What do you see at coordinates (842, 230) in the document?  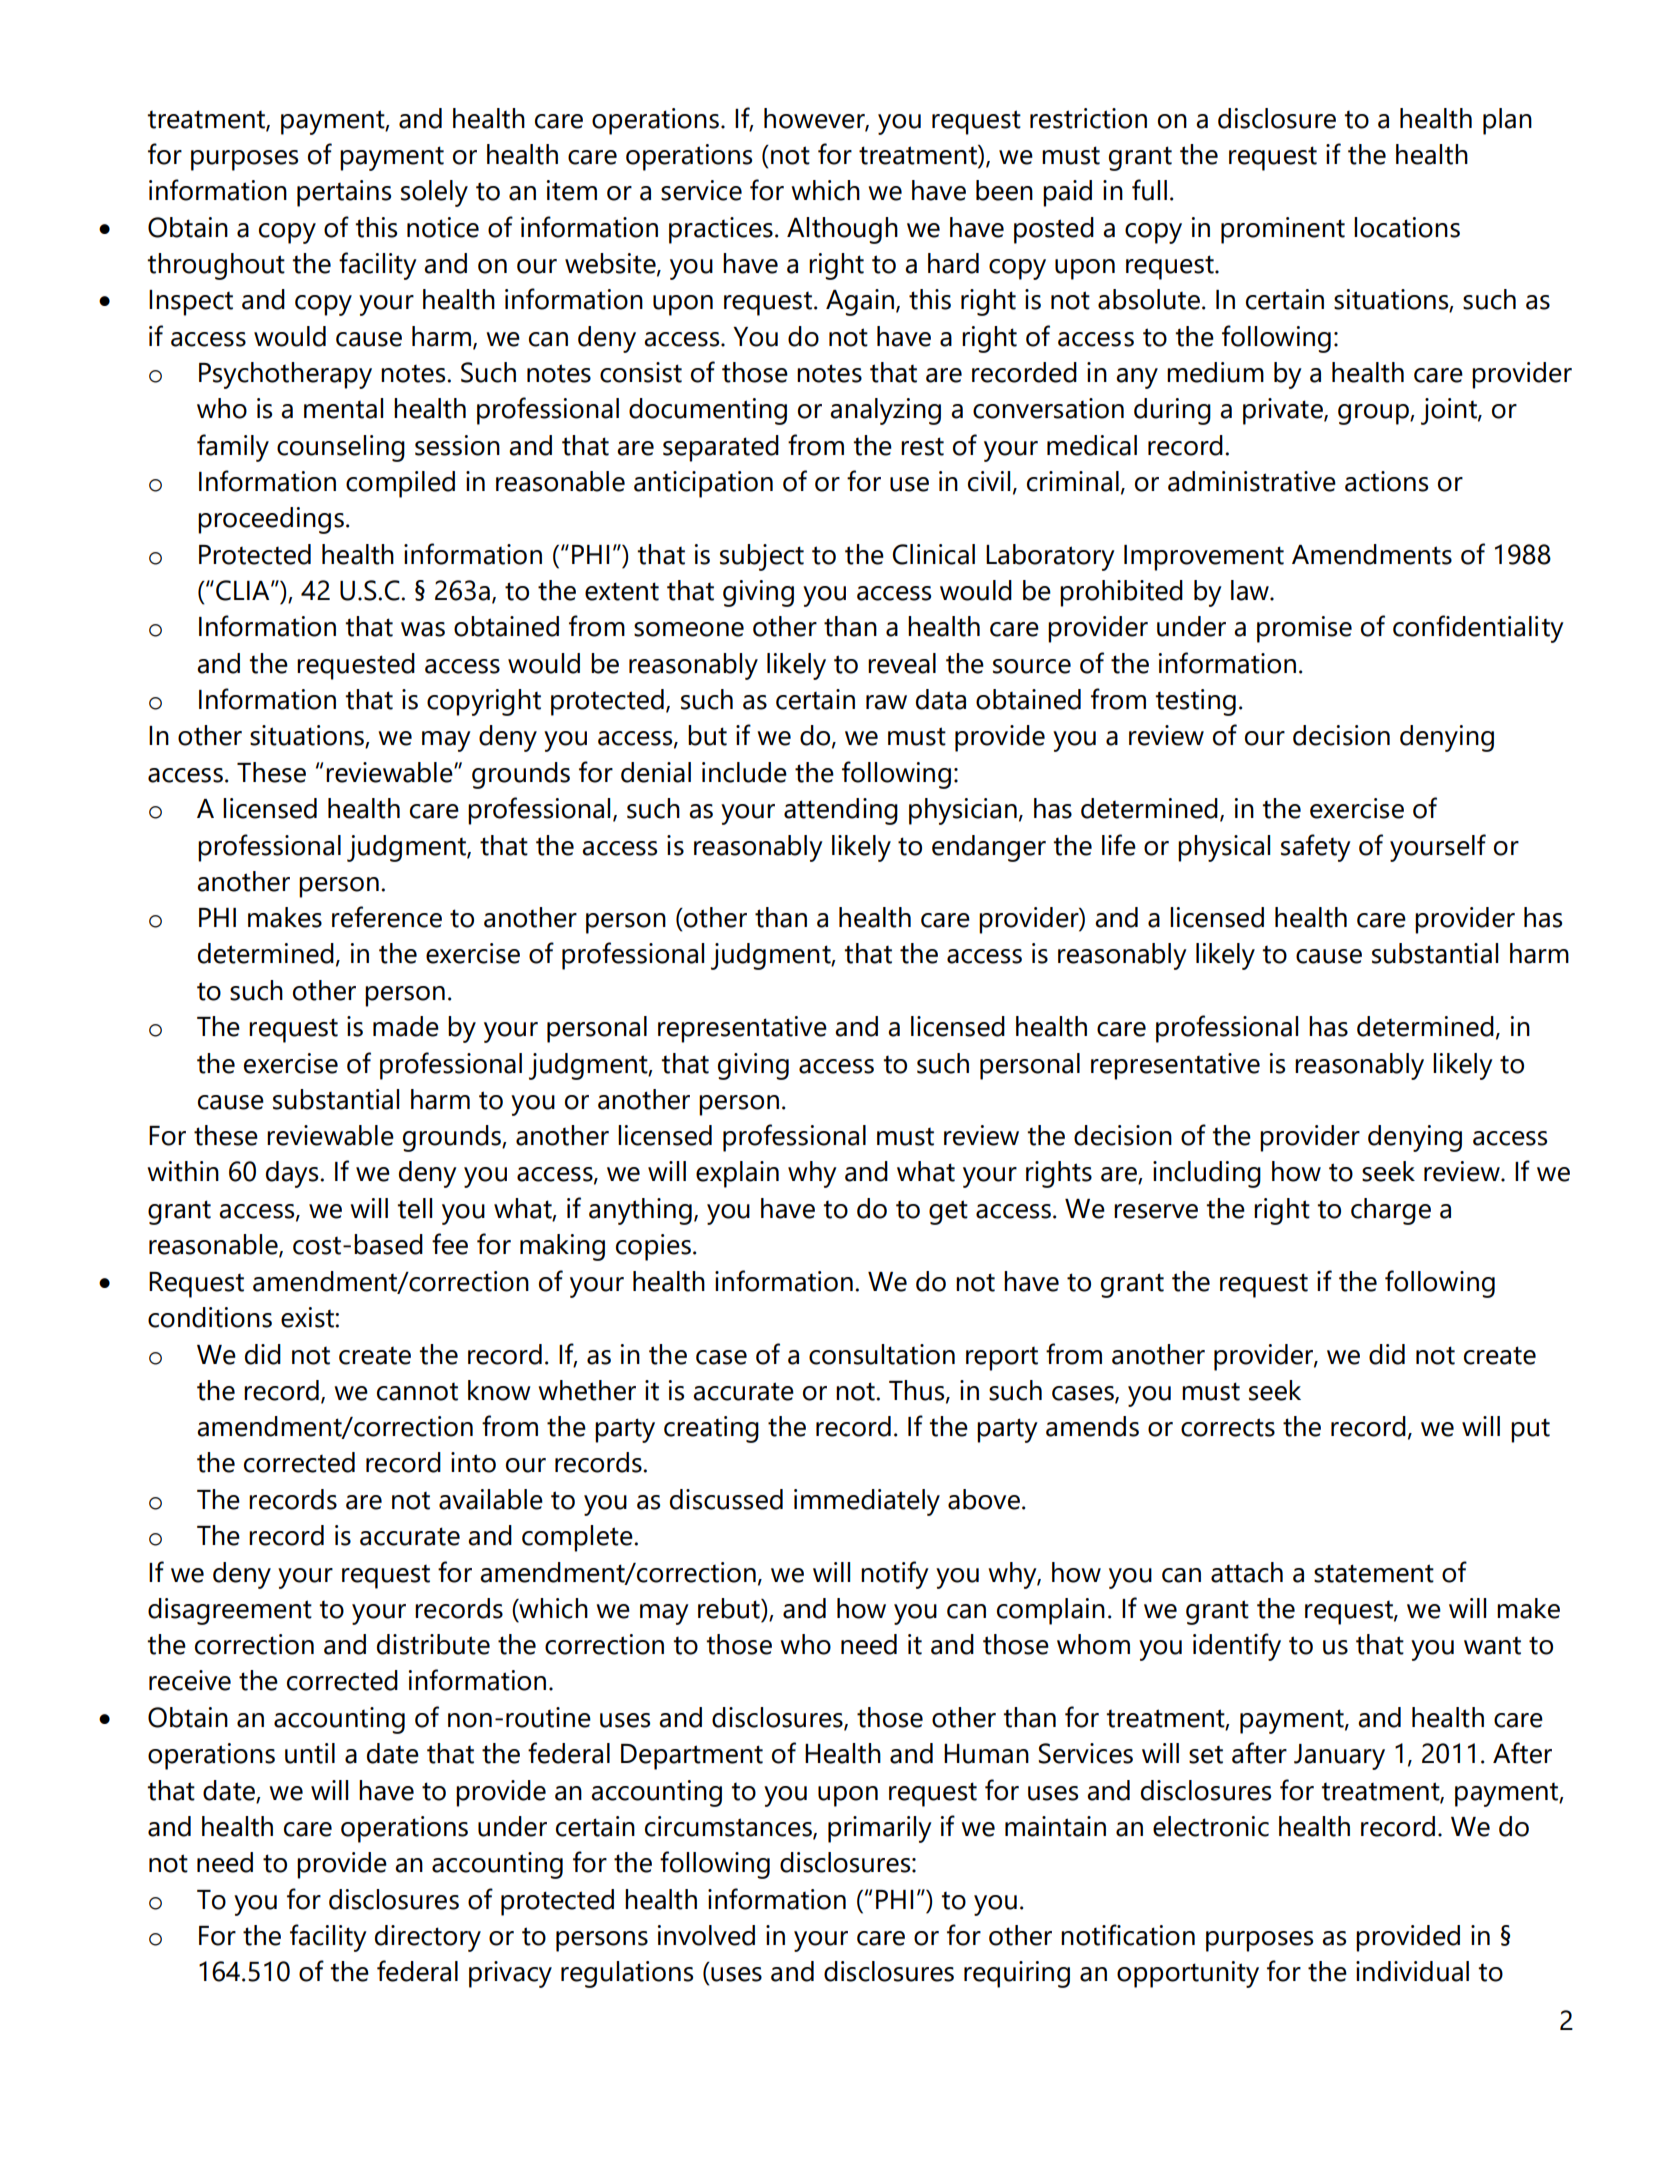 I see `Although` at bounding box center [842, 230].
